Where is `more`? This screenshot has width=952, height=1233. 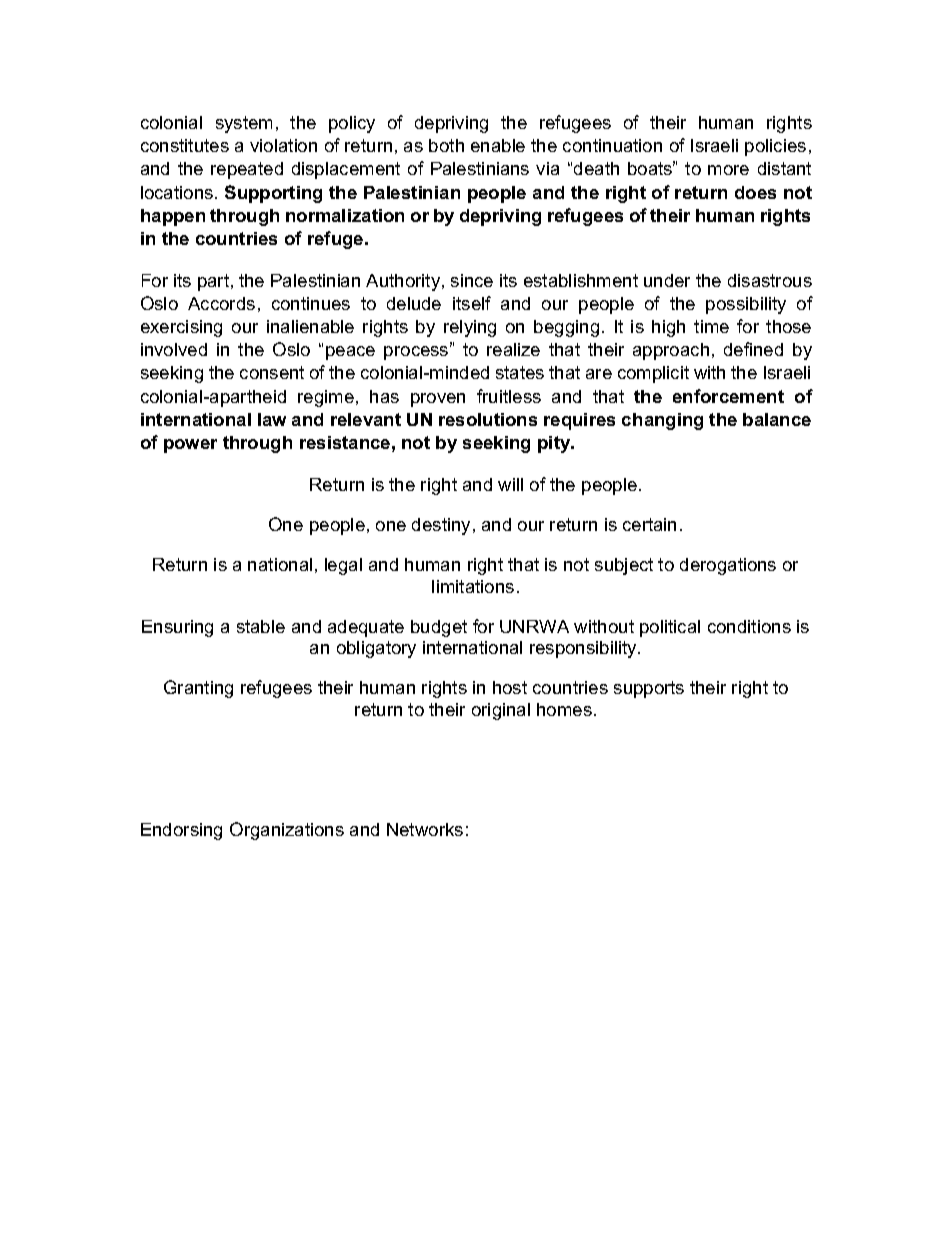
more is located at coordinates (728, 170).
